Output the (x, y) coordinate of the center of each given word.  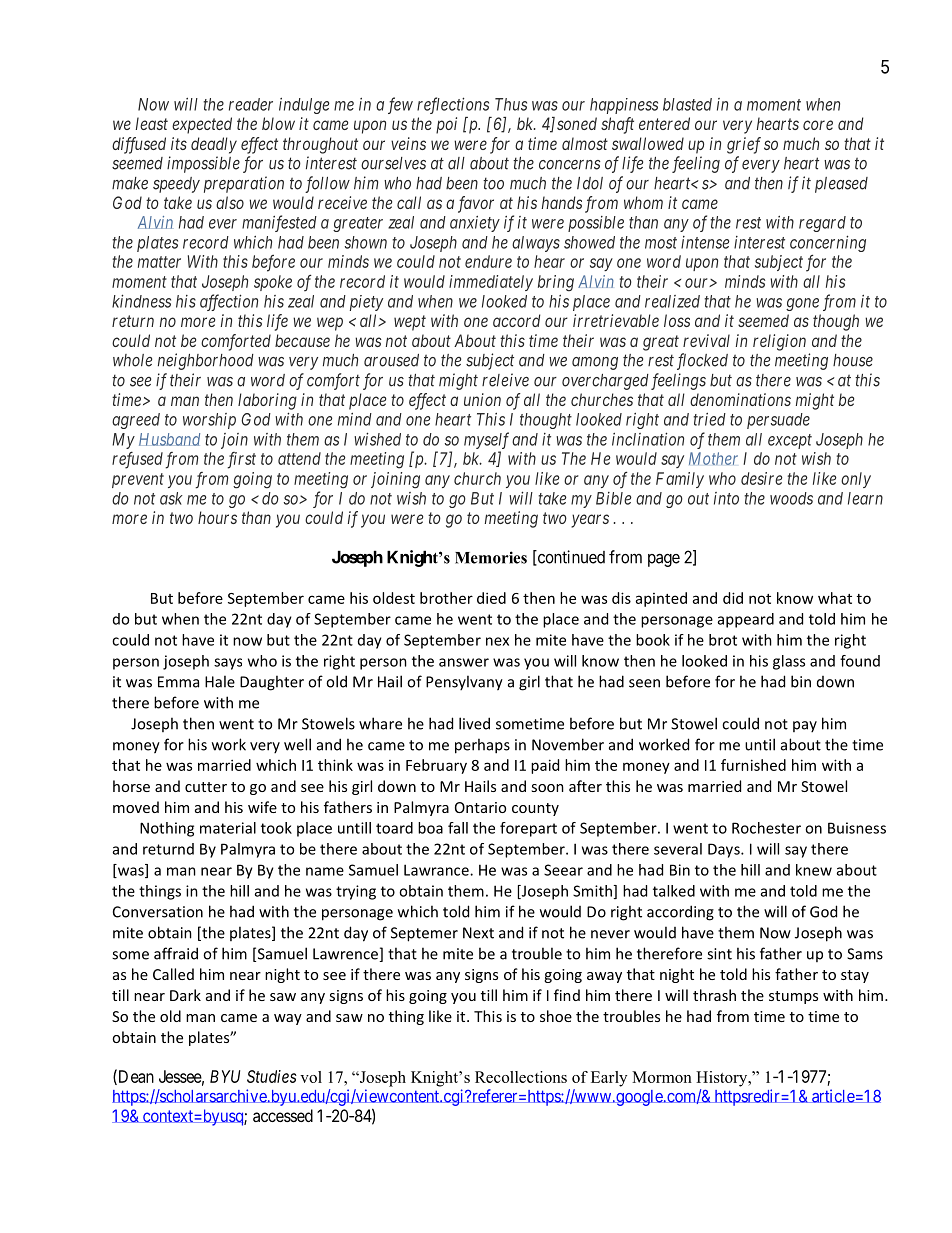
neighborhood (206, 361)
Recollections (521, 1077)
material (228, 828)
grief (744, 145)
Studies (272, 1076)
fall (458, 828)
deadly (214, 145)
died (491, 598)
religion (779, 342)
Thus (511, 104)
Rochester (766, 828)
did (733, 598)
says (228, 664)
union (482, 399)
